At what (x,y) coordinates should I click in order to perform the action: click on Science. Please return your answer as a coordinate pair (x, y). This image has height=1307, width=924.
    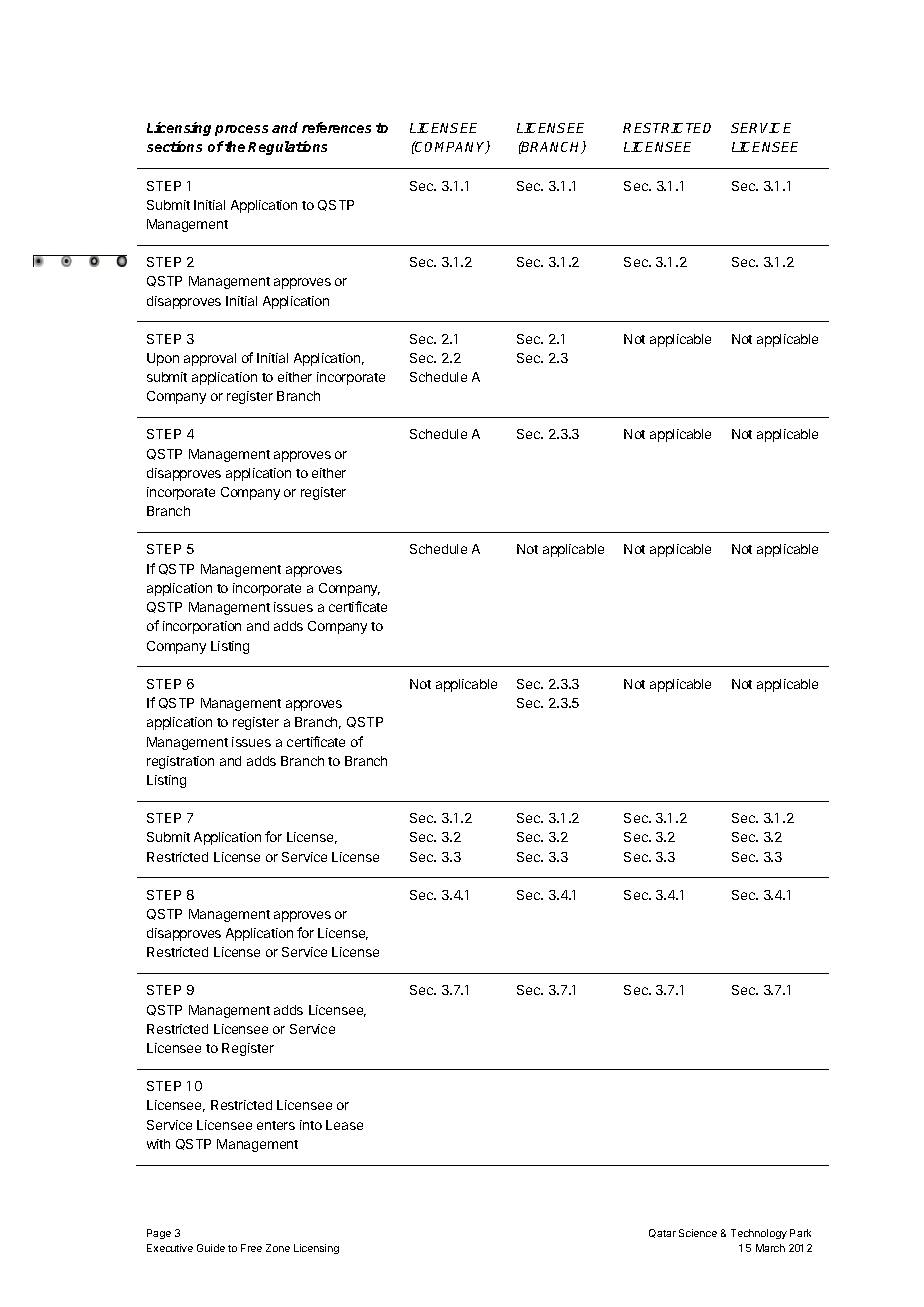
    Looking at the image, I should click on (698, 1233).
